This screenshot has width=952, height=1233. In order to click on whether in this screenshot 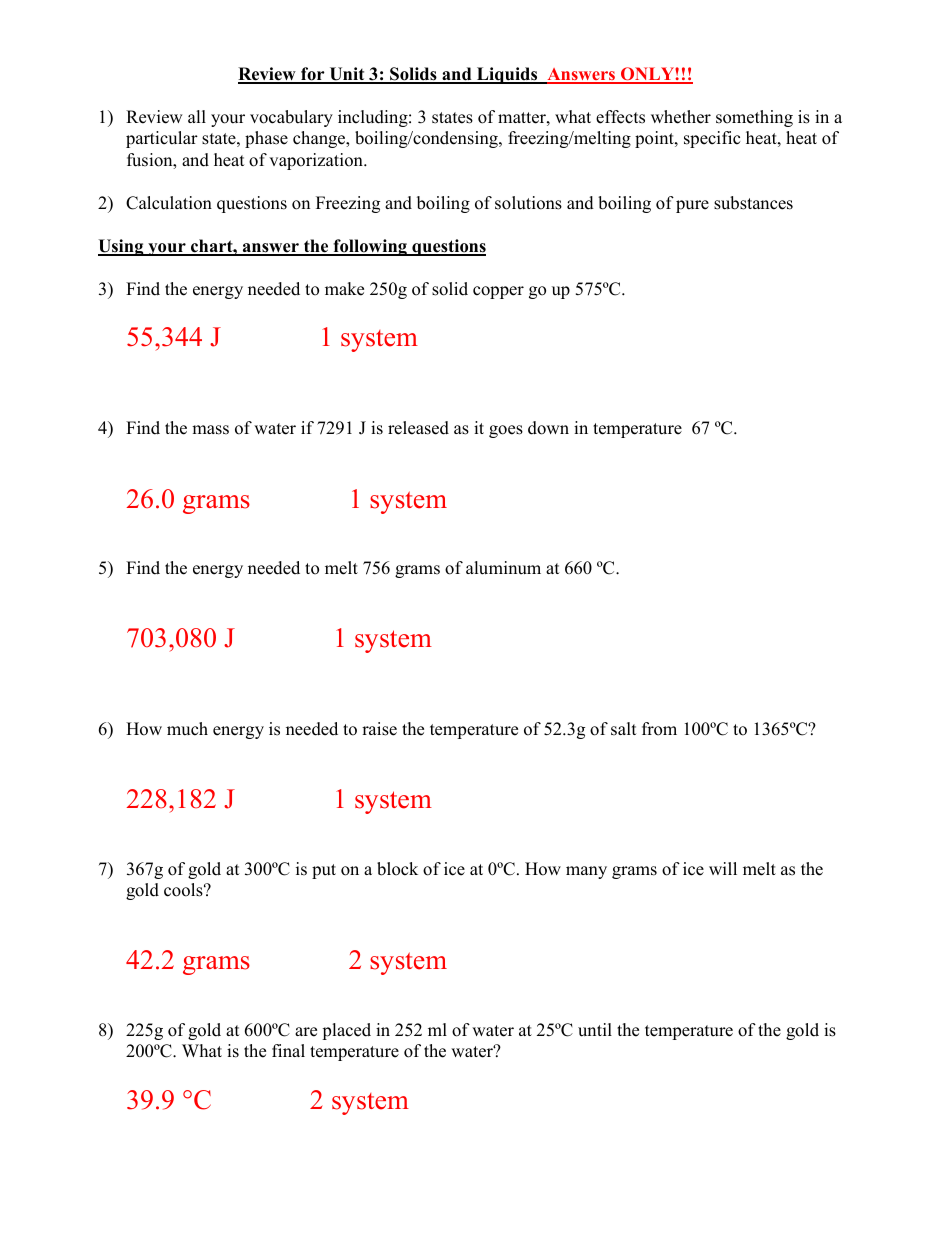, I will do `click(681, 117)`.
